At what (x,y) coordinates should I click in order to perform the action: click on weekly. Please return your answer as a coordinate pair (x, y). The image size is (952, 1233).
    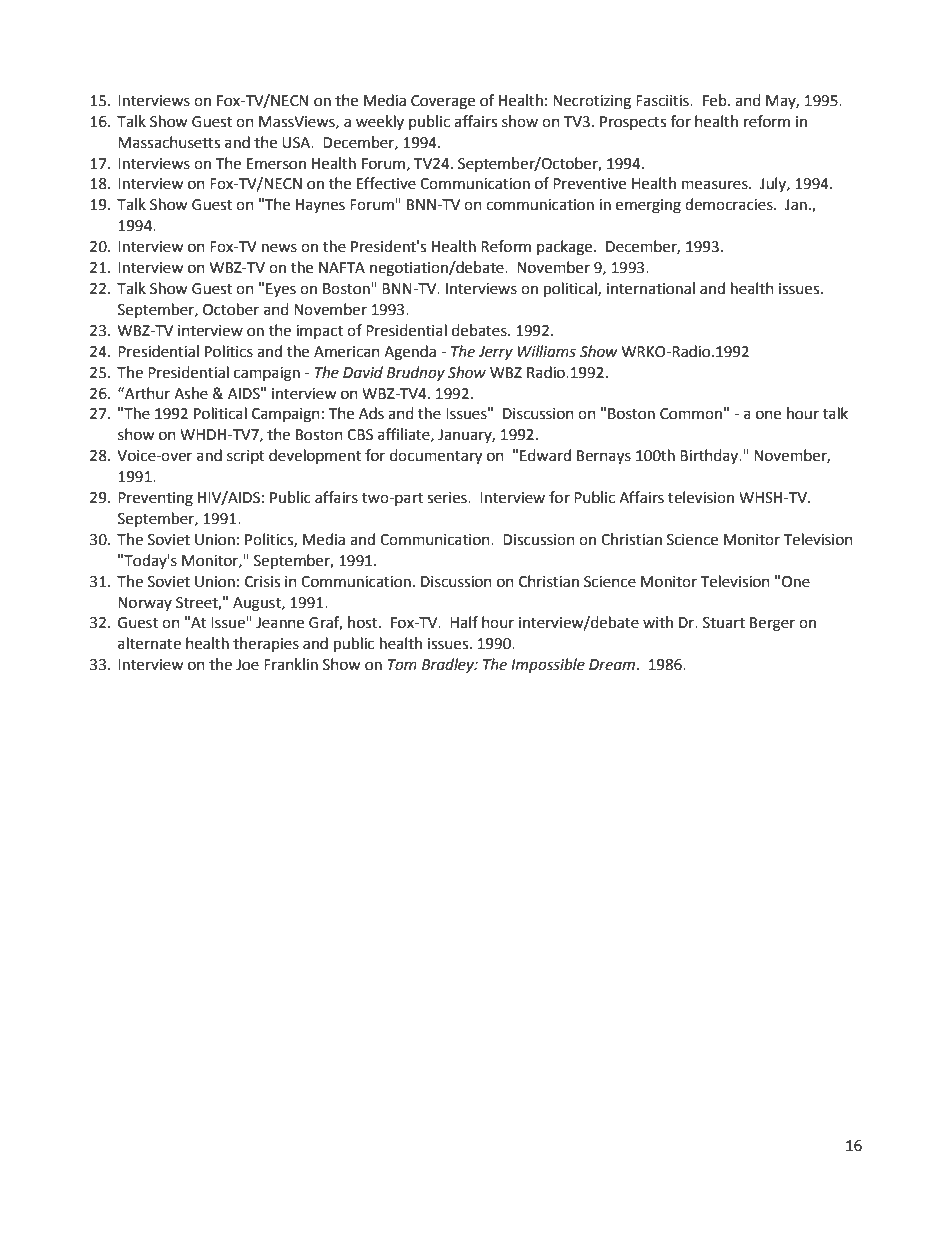
    Looking at the image, I should click on (380, 122).
